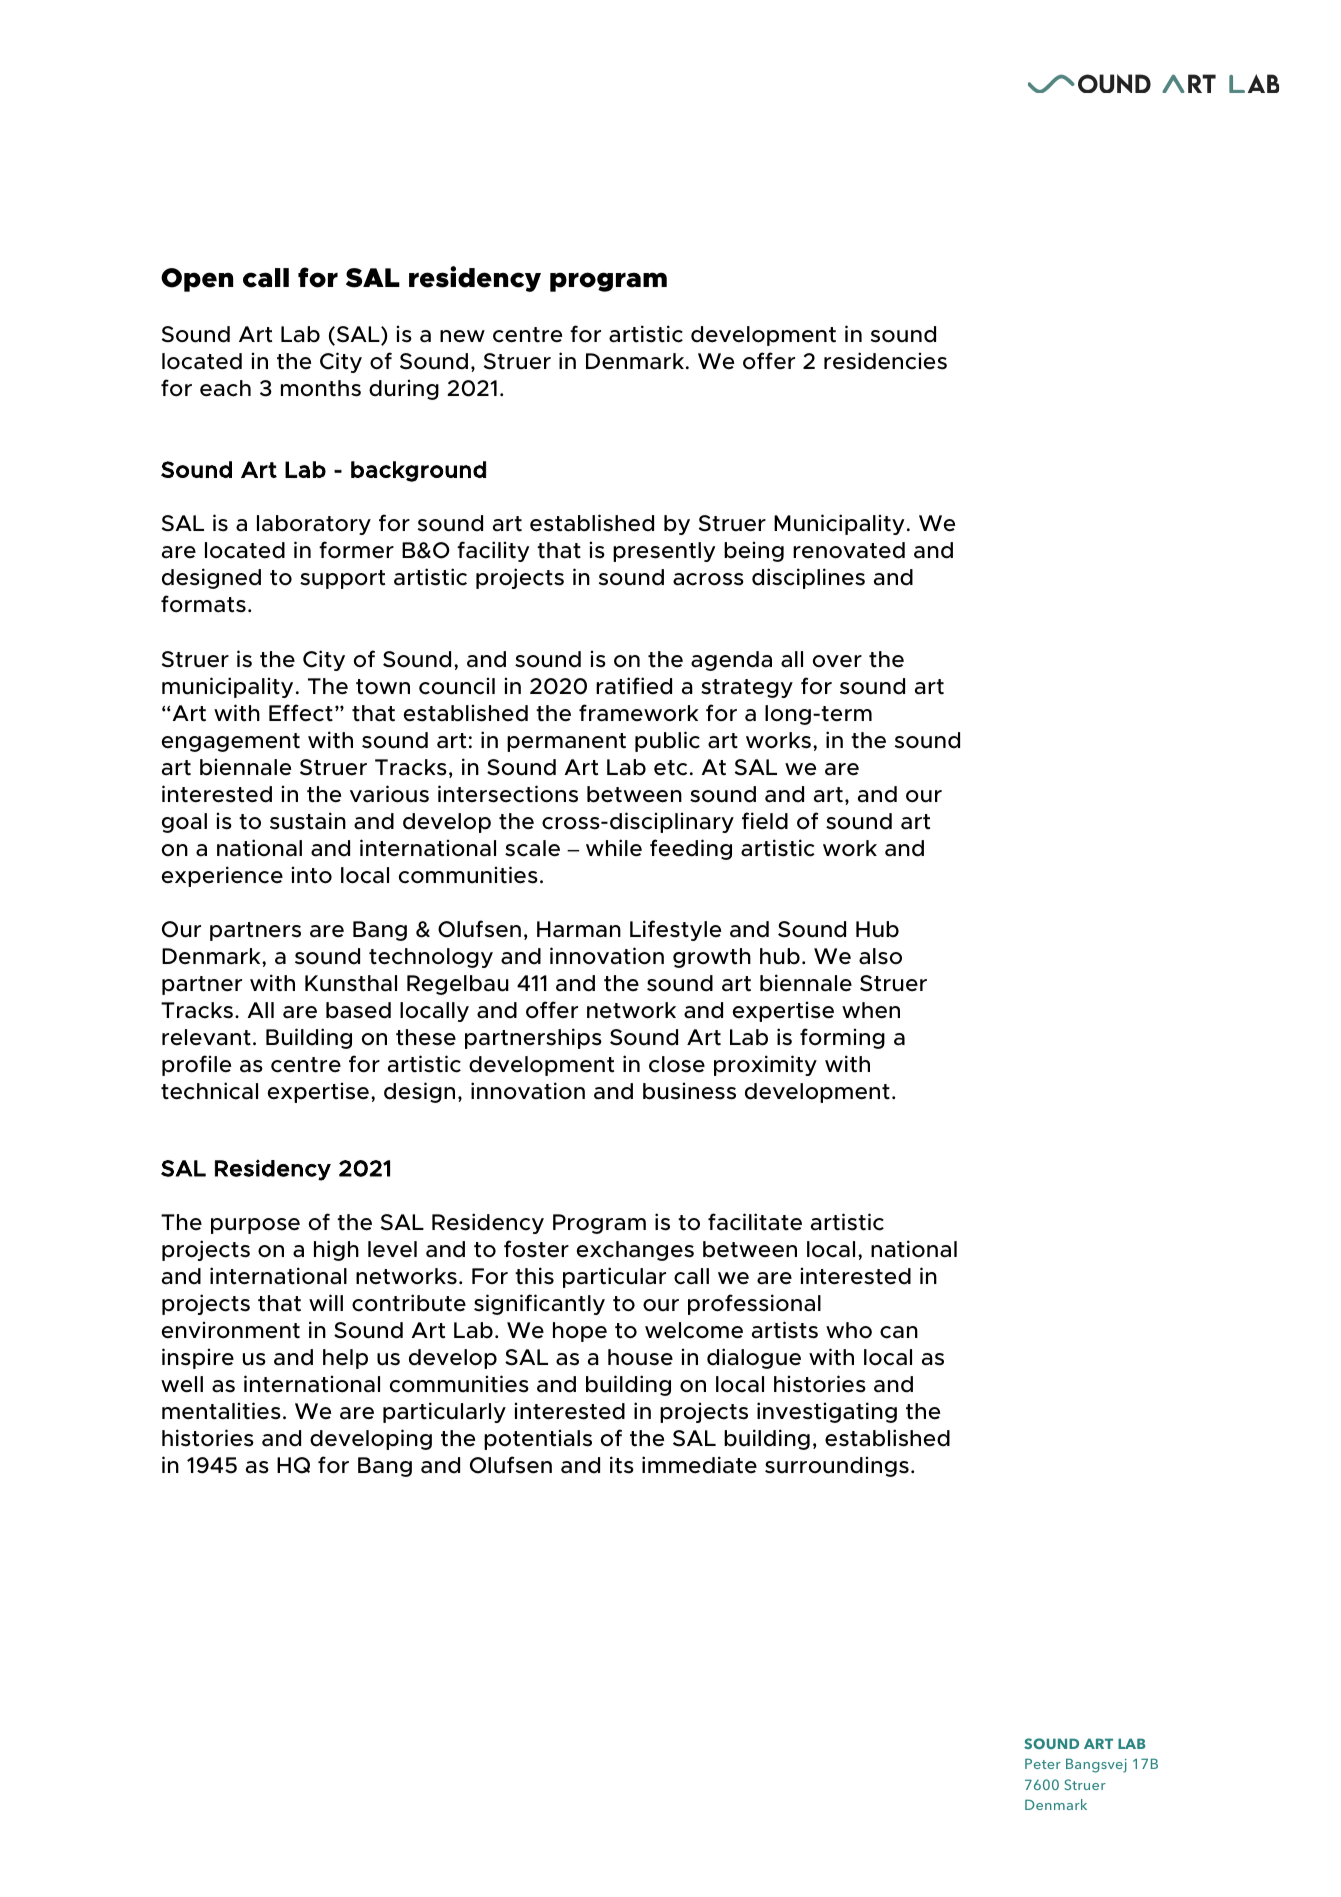 The image size is (1341, 1897). I want to click on mentalities, so click(221, 1411).
